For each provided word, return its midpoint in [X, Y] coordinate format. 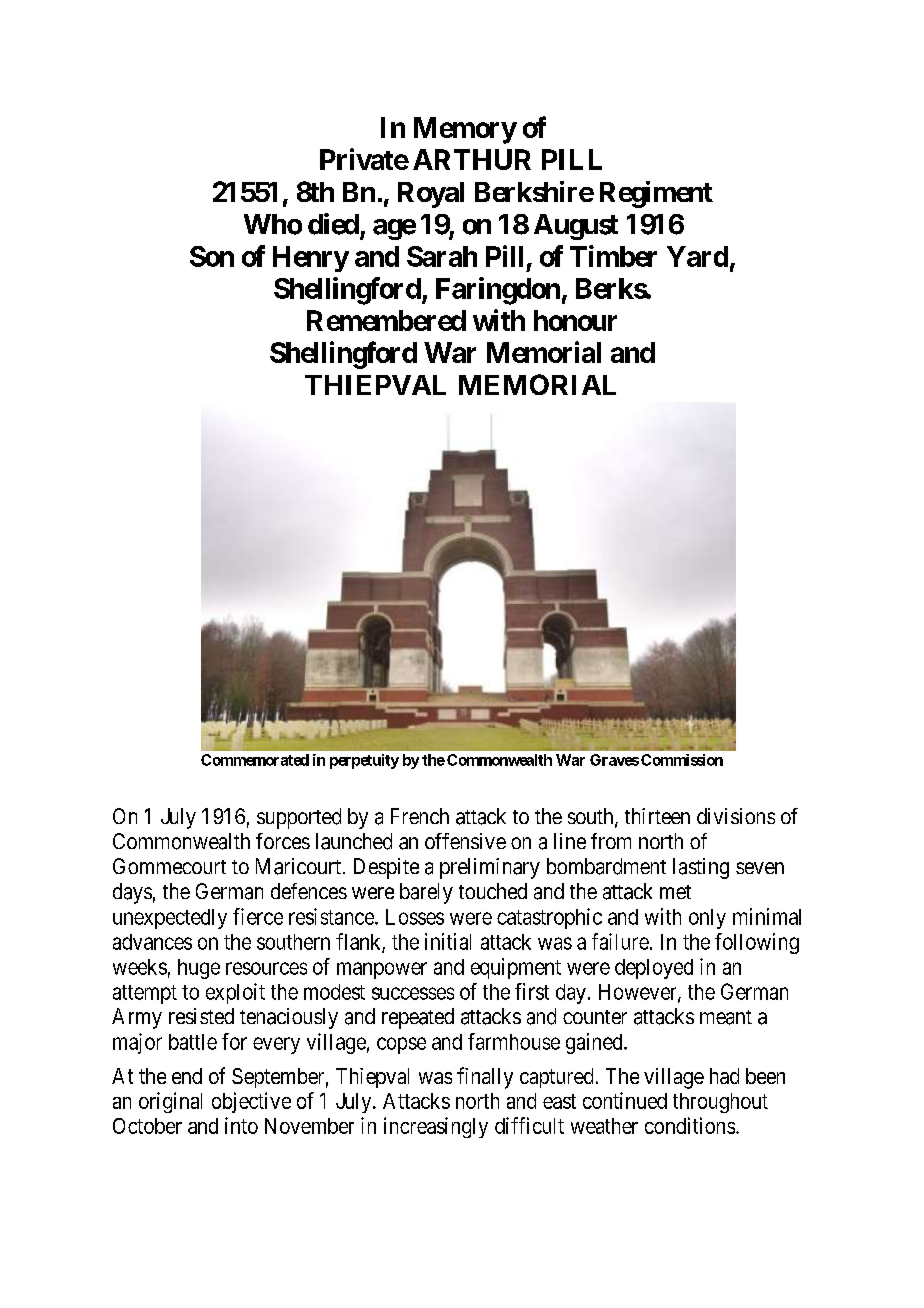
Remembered [386, 320]
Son [212, 256]
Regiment [656, 194]
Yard [697, 256]
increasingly [436, 1127]
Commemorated [255, 760]
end [187, 1076]
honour [575, 320]
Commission [682, 760]
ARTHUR [472, 159]
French [420, 816]
